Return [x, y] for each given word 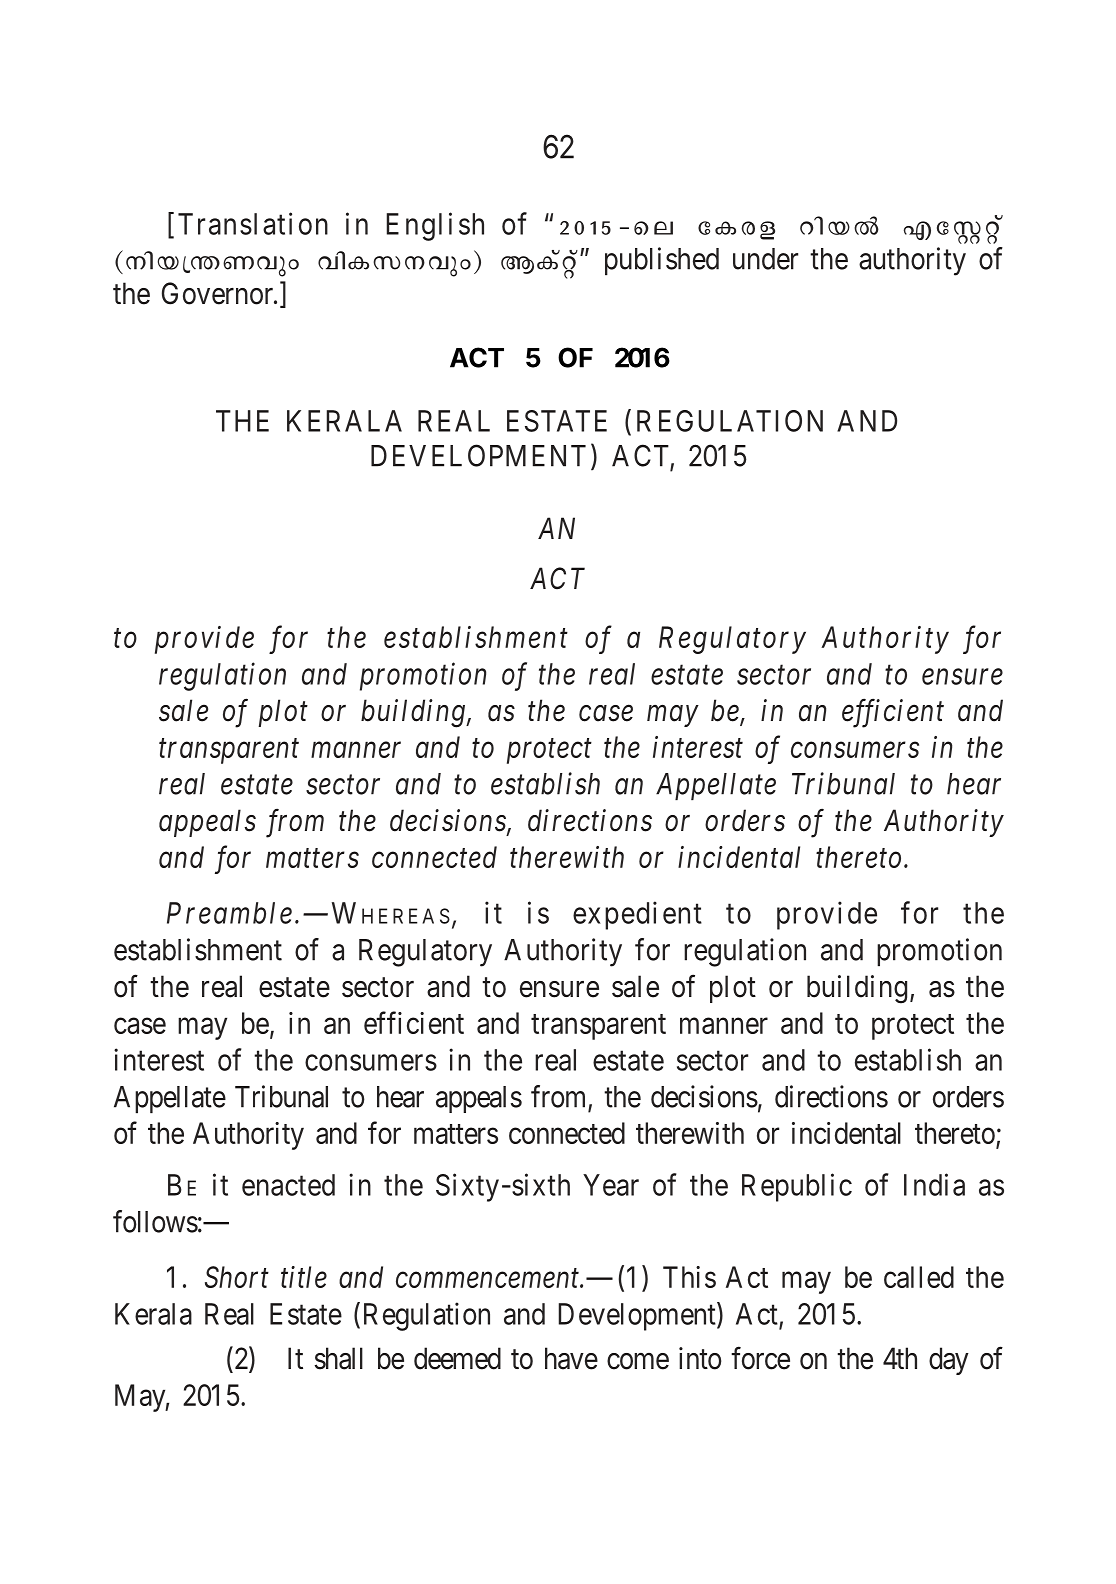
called [919, 1277]
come [638, 1361]
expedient [637, 915]
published [662, 261]
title [304, 1277]
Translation [253, 223]
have [571, 1358]
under [765, 259]
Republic [797, 1187]
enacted [288, 1185]
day [949, 1361]
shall [339, 1358]
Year [611, 1185]
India [934, 1184]
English [435, 226]
